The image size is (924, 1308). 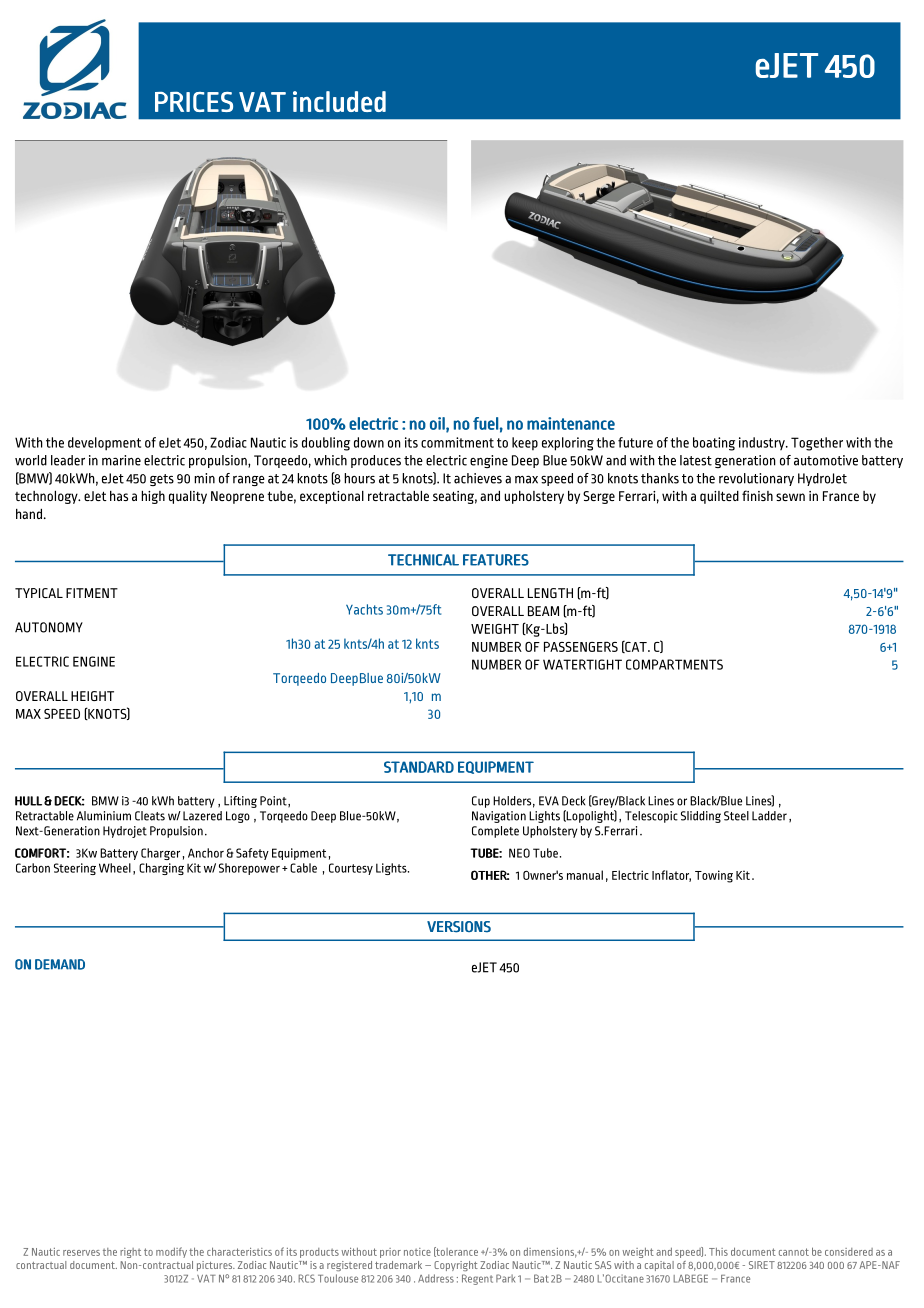 What do you see at coordinates (92, 696) in the document?
I see `HEIGHT` at bounding box center [92, 696].
